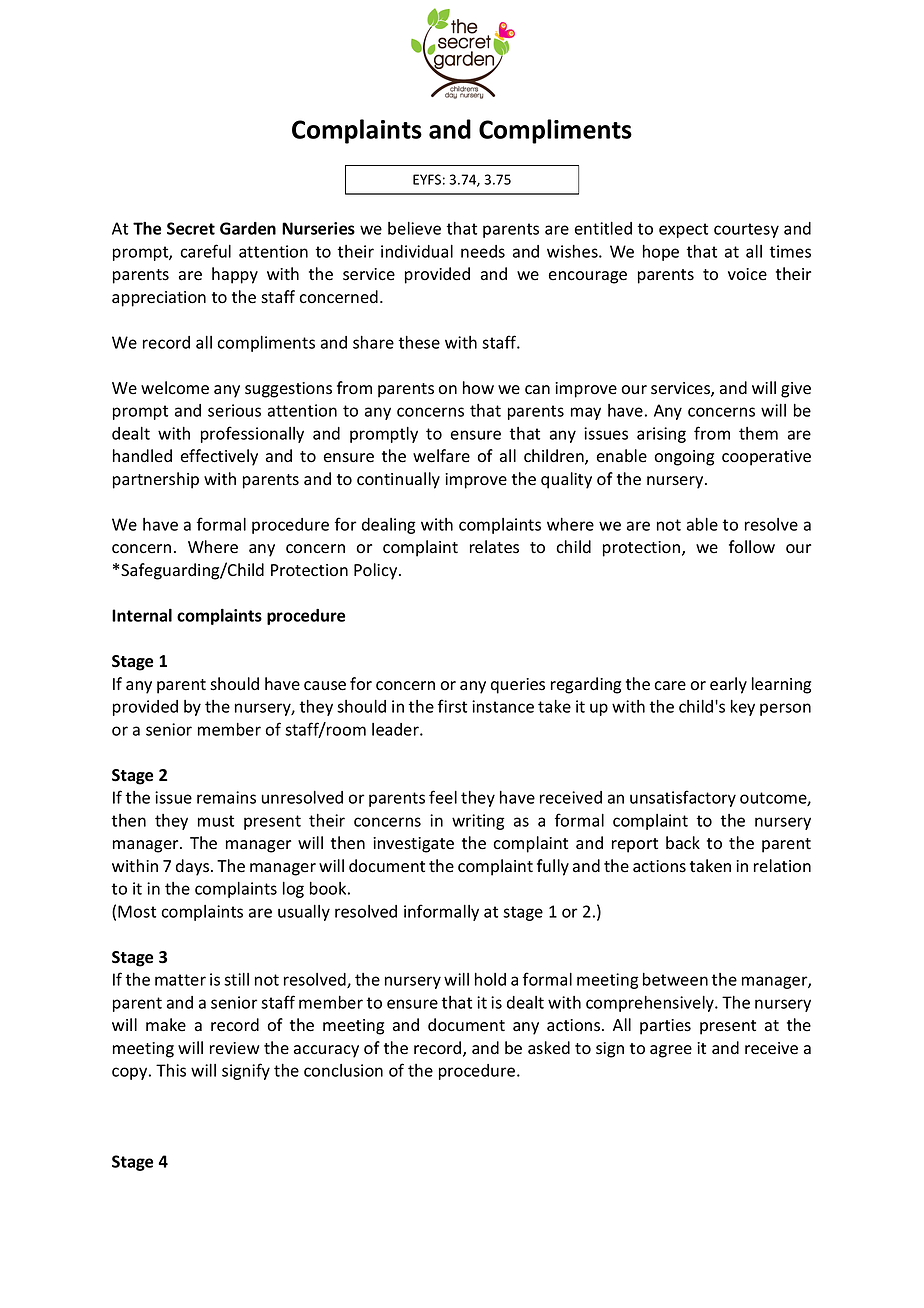 The image size is (924, 1308). Describe the element at coordinates (483, 251) in the screenshot. I see `needs` at that location.
